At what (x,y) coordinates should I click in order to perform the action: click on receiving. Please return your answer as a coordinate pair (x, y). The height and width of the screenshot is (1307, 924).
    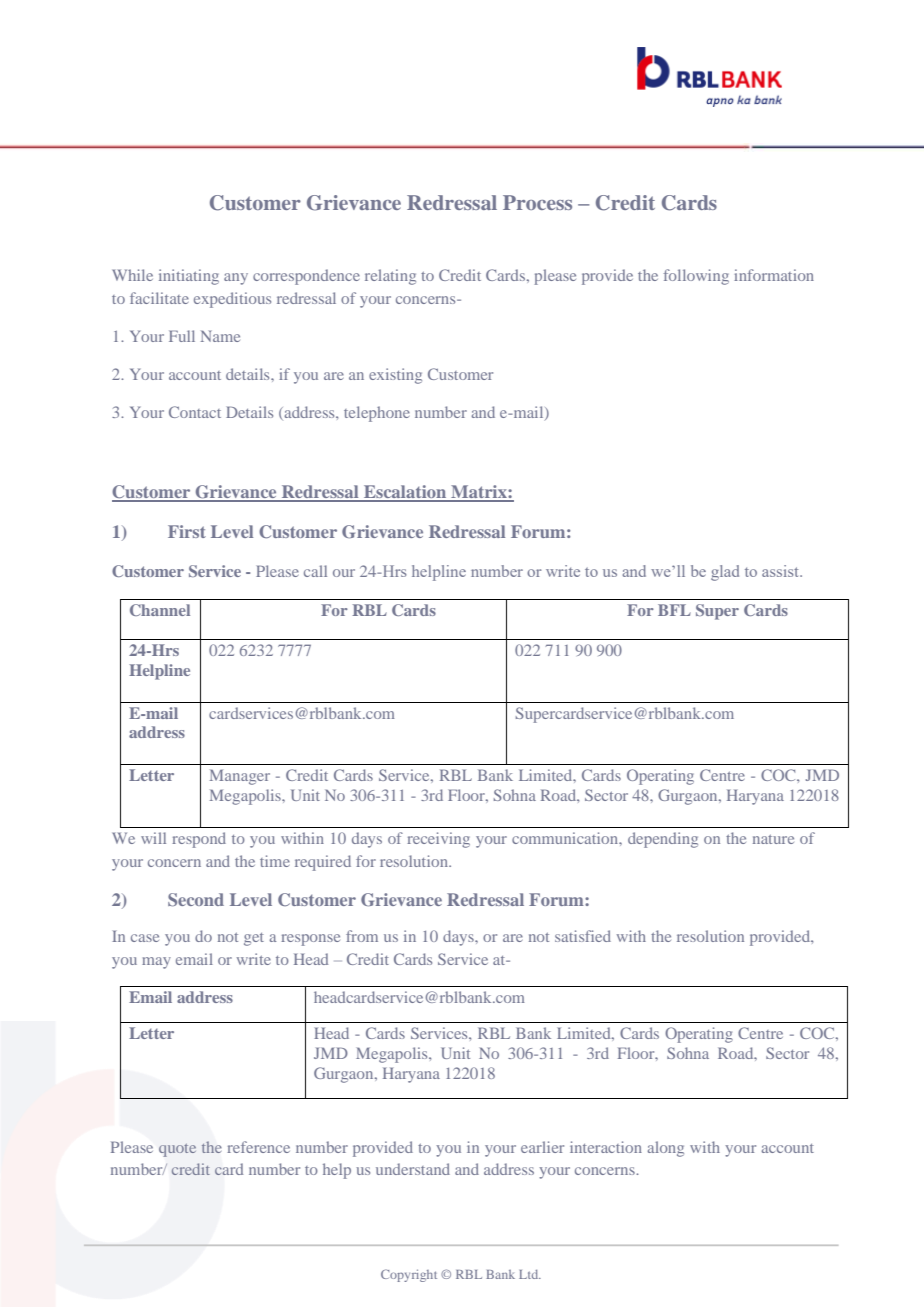
    Looking at the image, I should click on (438, 840).
